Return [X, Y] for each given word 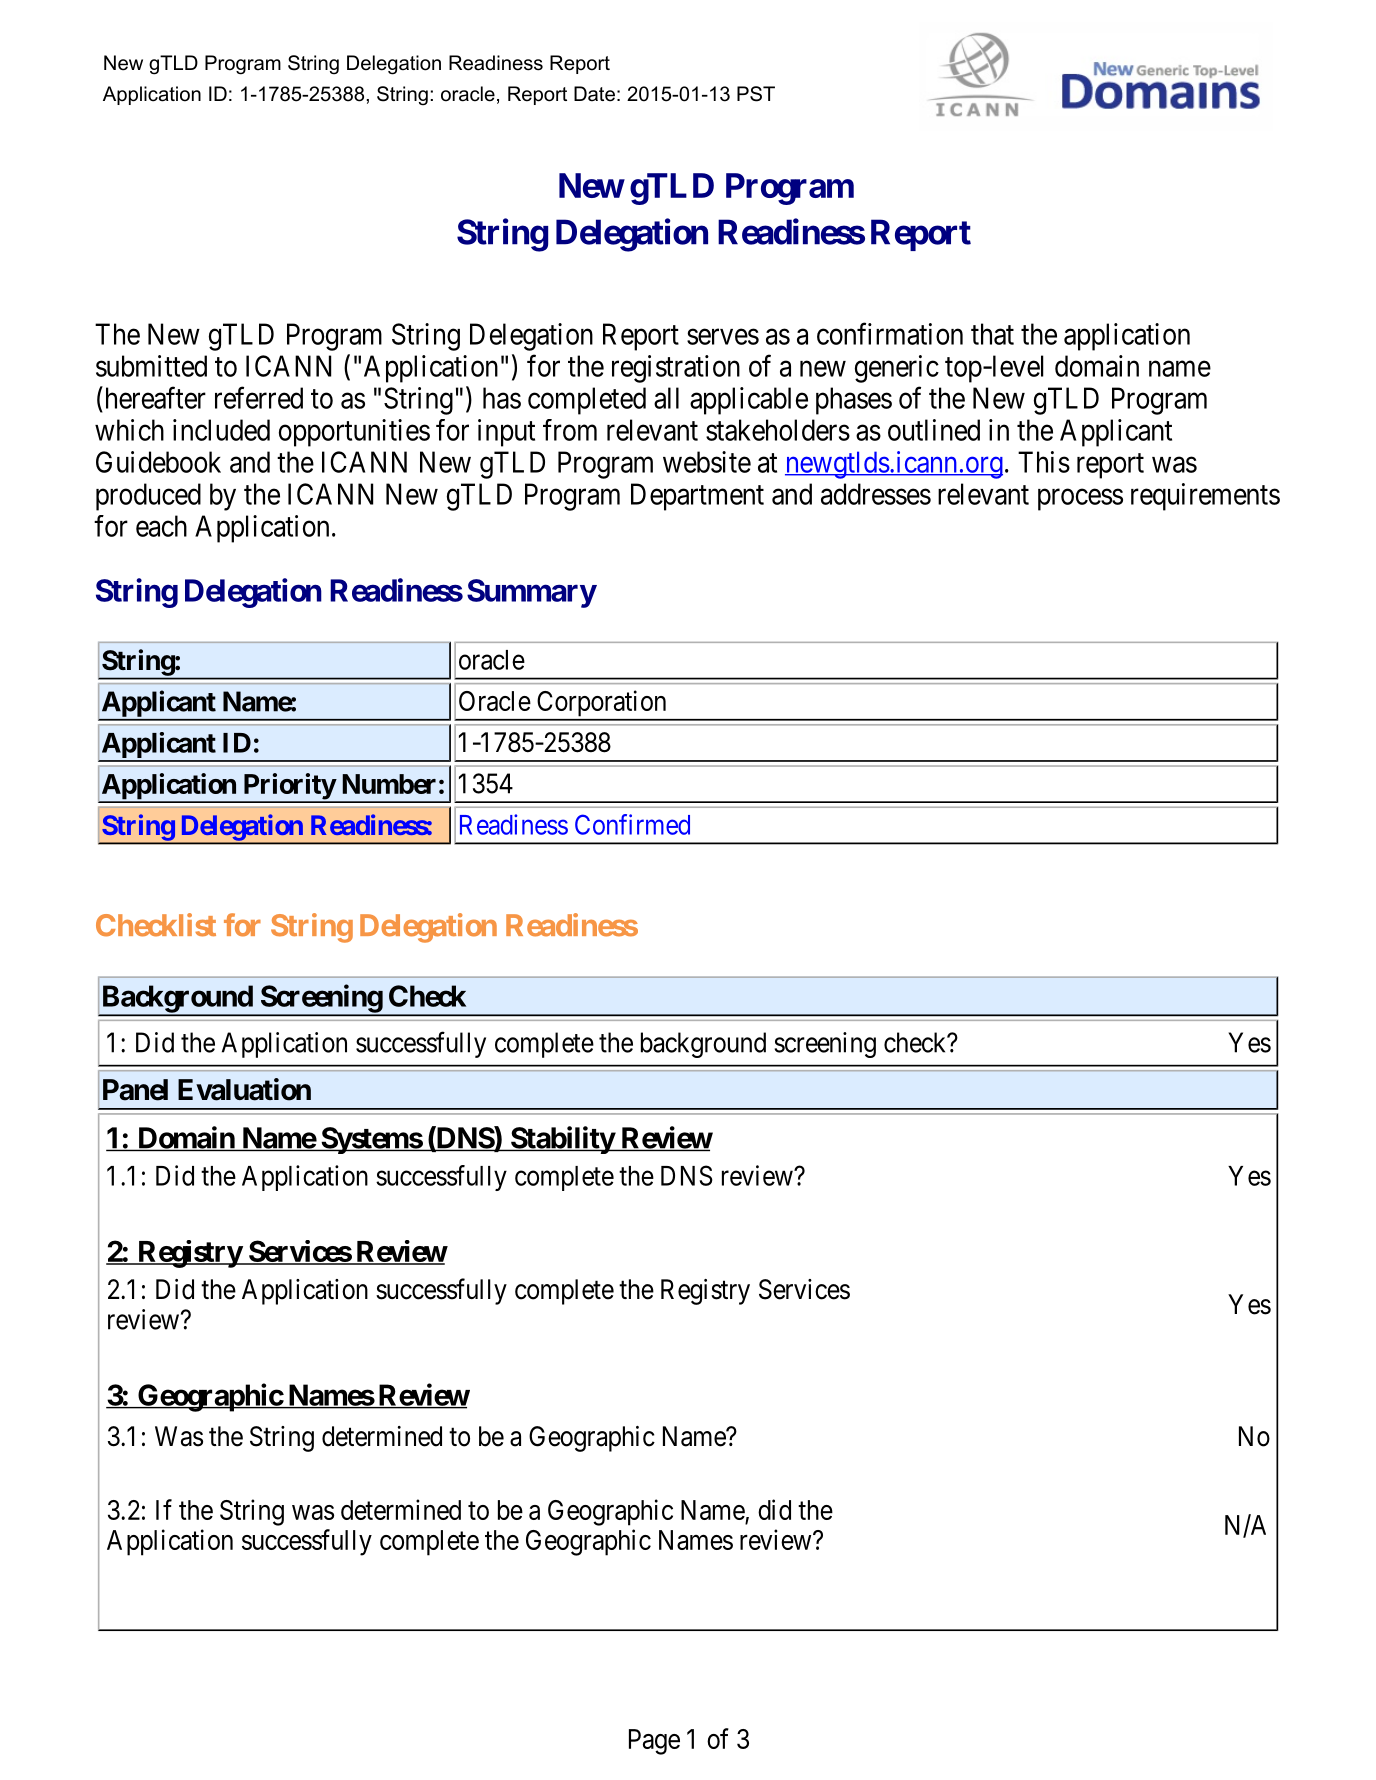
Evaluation [244, 1089]
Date [594, 94]
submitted [151, 366]
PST [756, 94]
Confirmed [632, 824]
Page [654, 1742]
